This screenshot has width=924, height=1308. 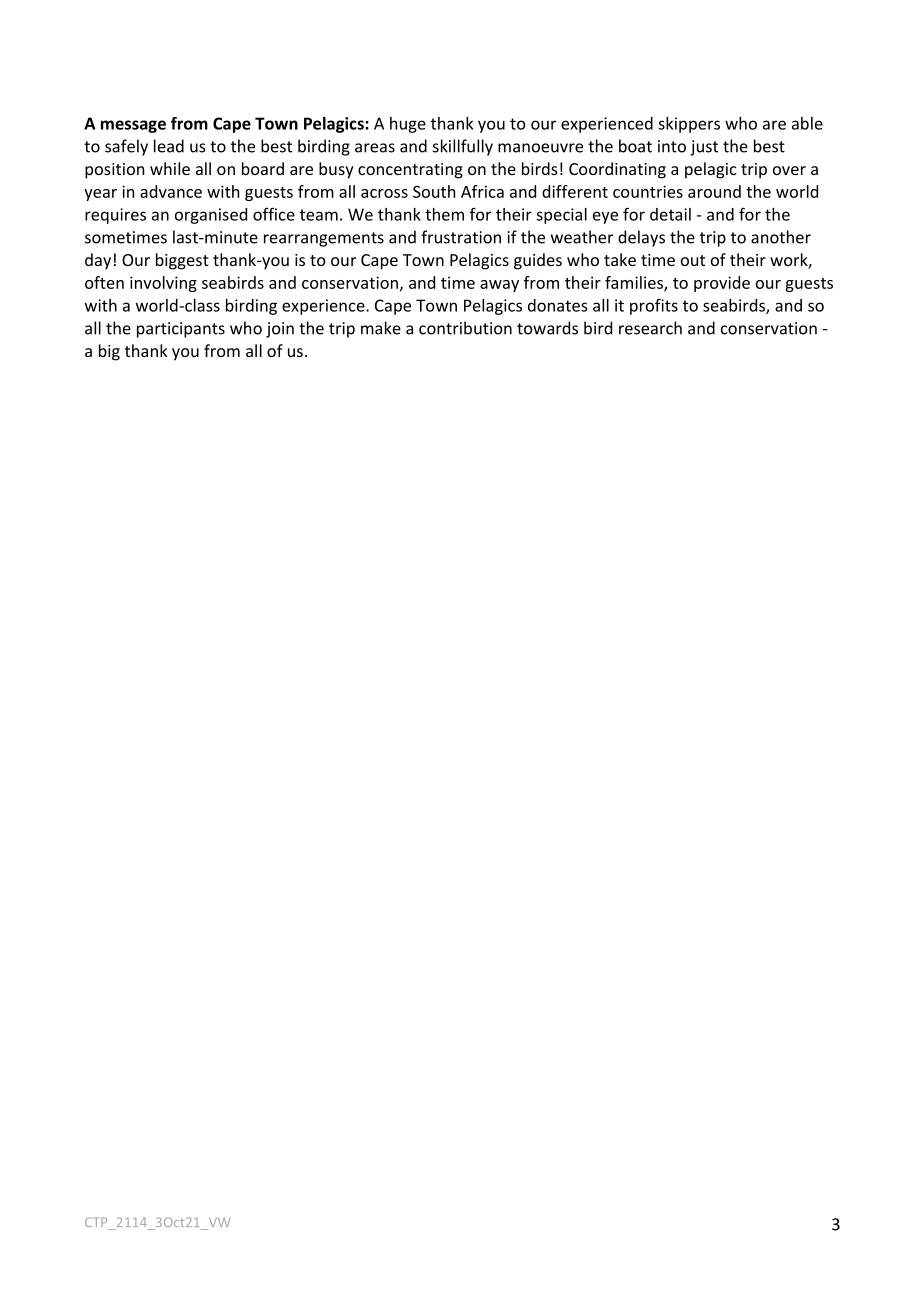 What do you see at coordinates (781, 237) in the screenshot?
I see `another` at bounding box center [781, 237].
